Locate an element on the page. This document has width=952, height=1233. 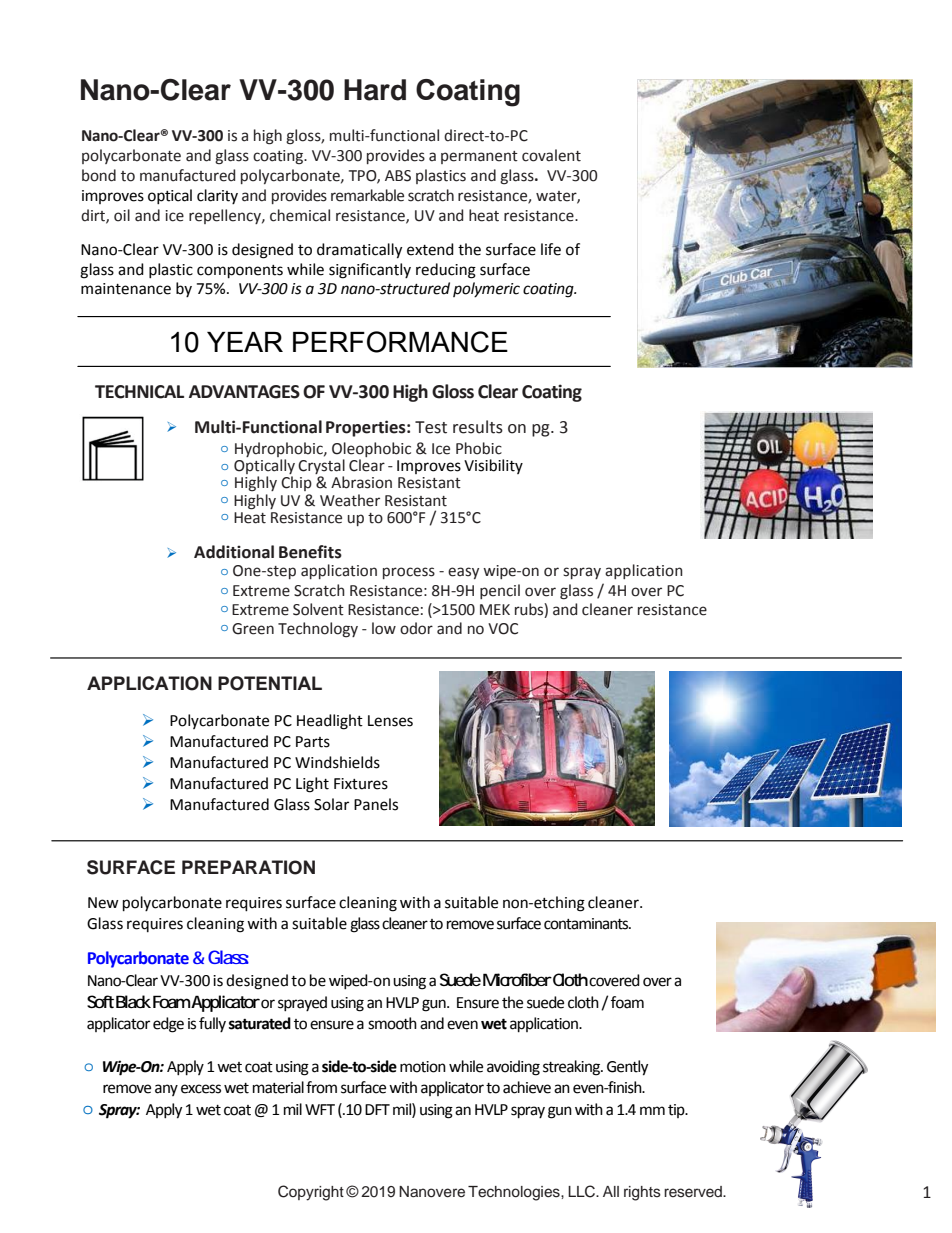
Microfiber is located at coordinates (517, 979).
